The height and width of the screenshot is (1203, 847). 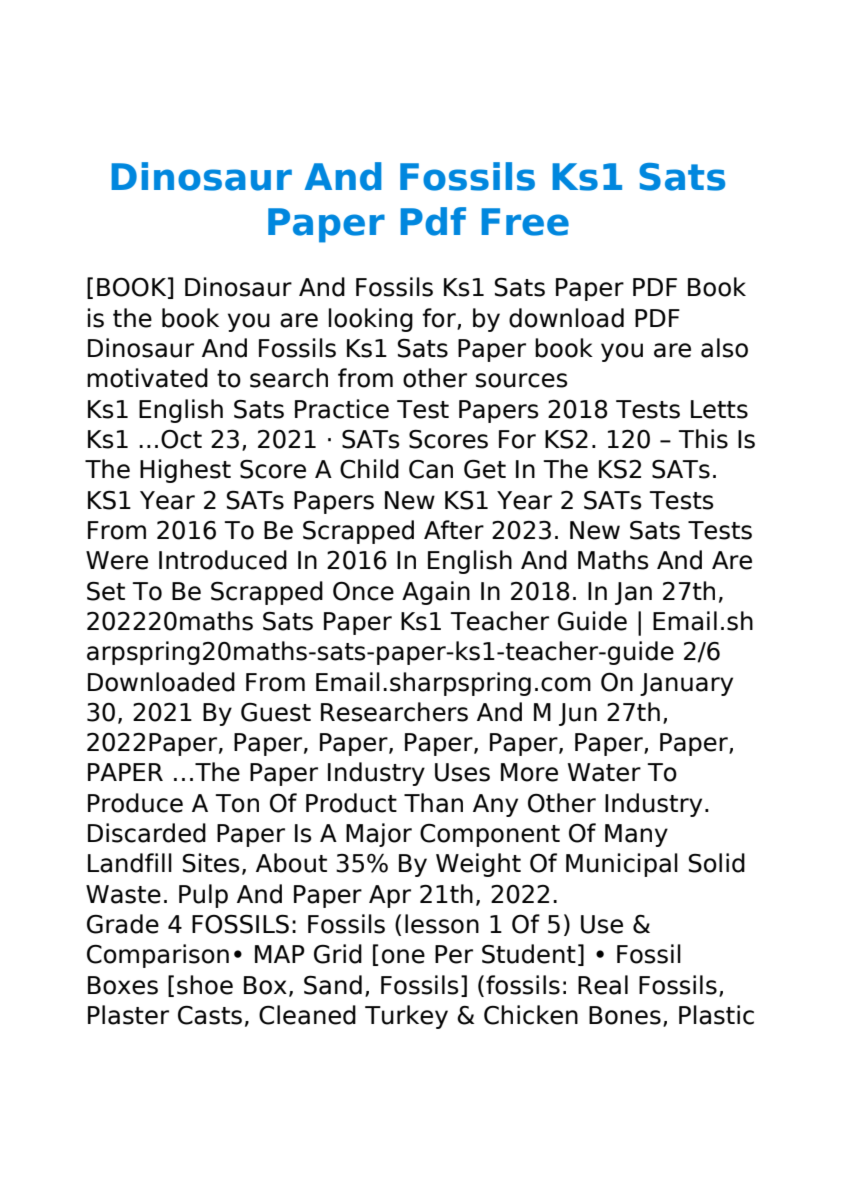 I want to click on This, so click(x=703, y=439).
